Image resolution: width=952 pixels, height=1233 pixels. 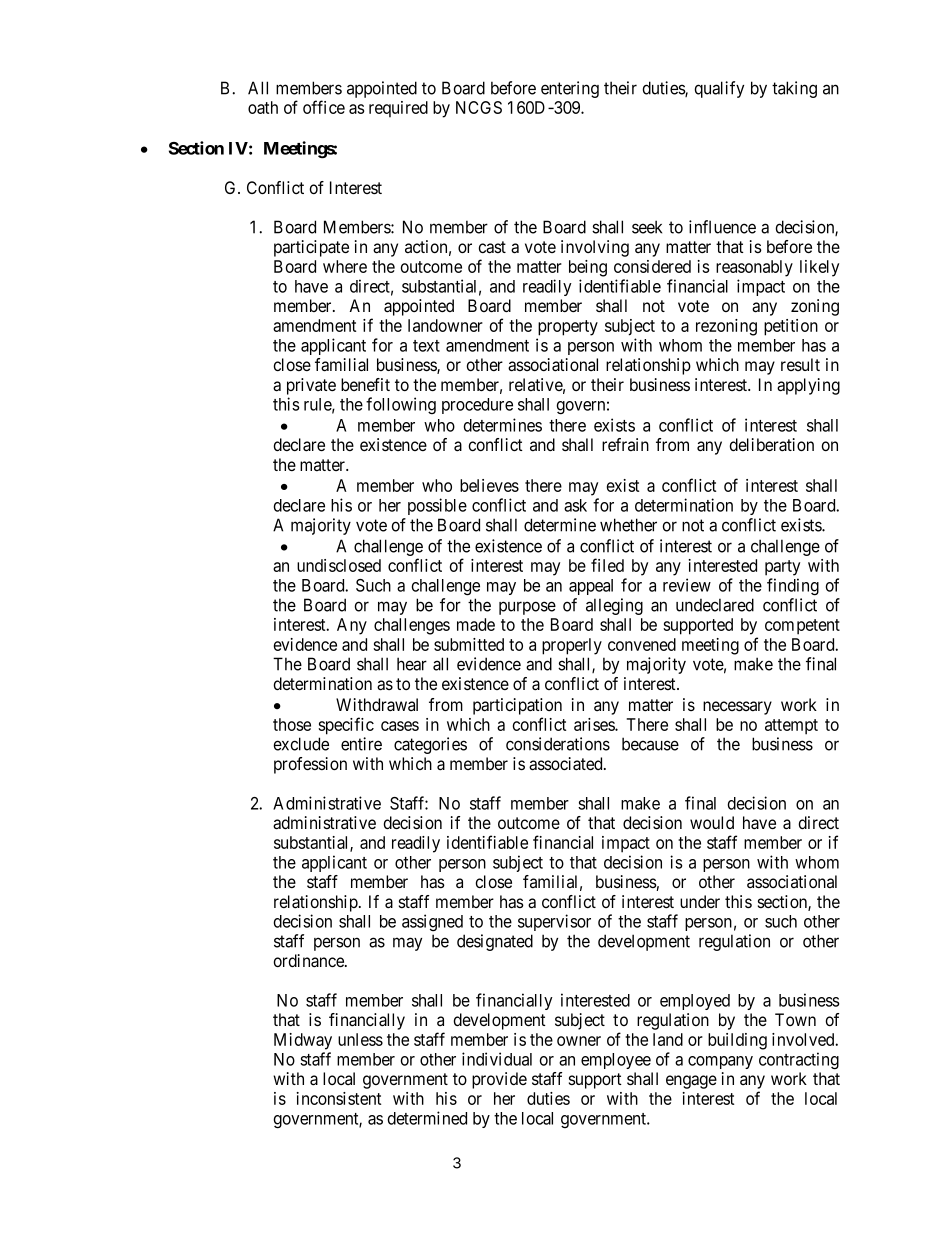 I want to click on ordinance, so click(x=310, y=961).
